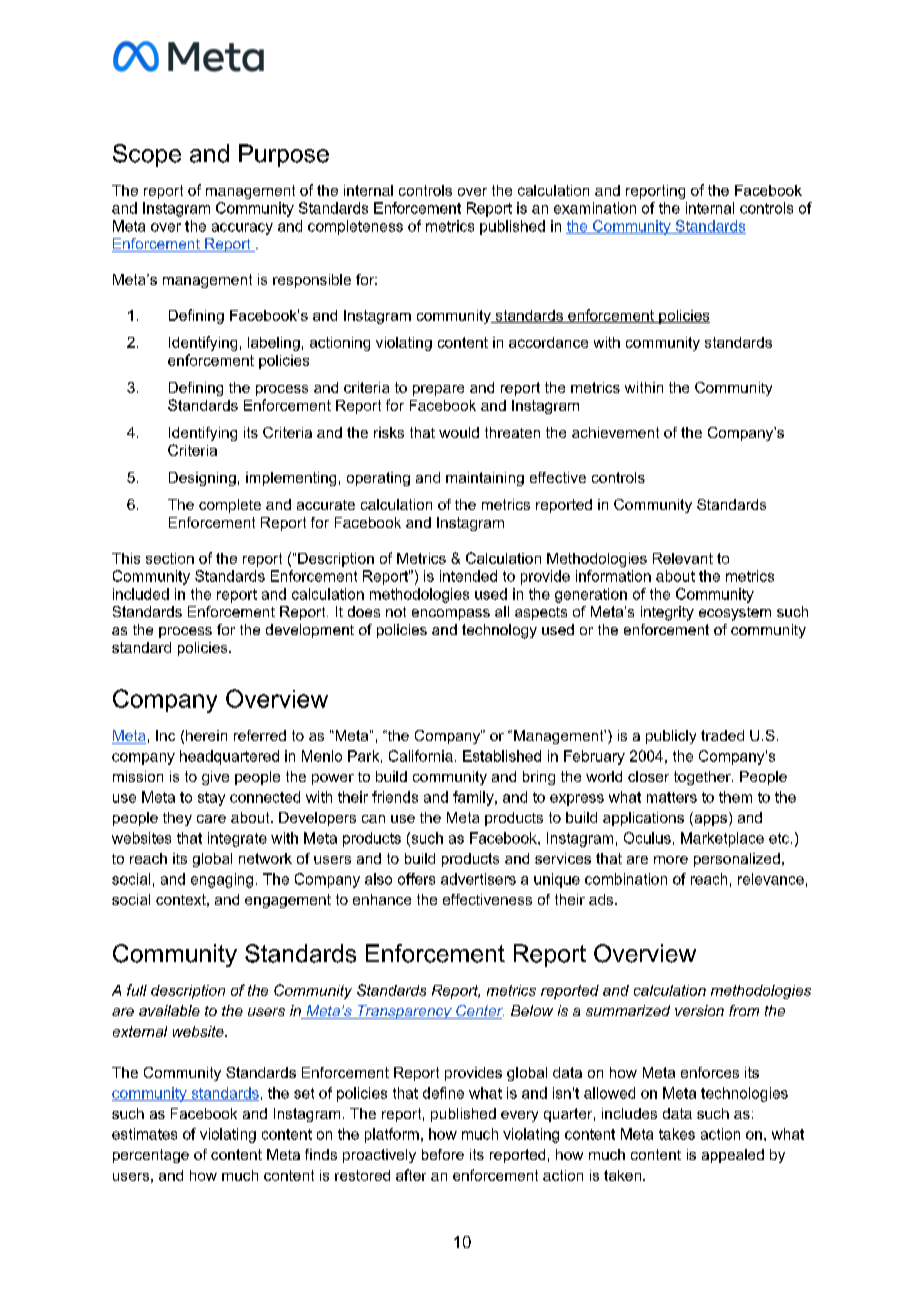 The height and width of the document is (1307, 924). What do you see at coordinates (169, 1010) in the document?
I see `available` at bounding box center [169, 1010].
